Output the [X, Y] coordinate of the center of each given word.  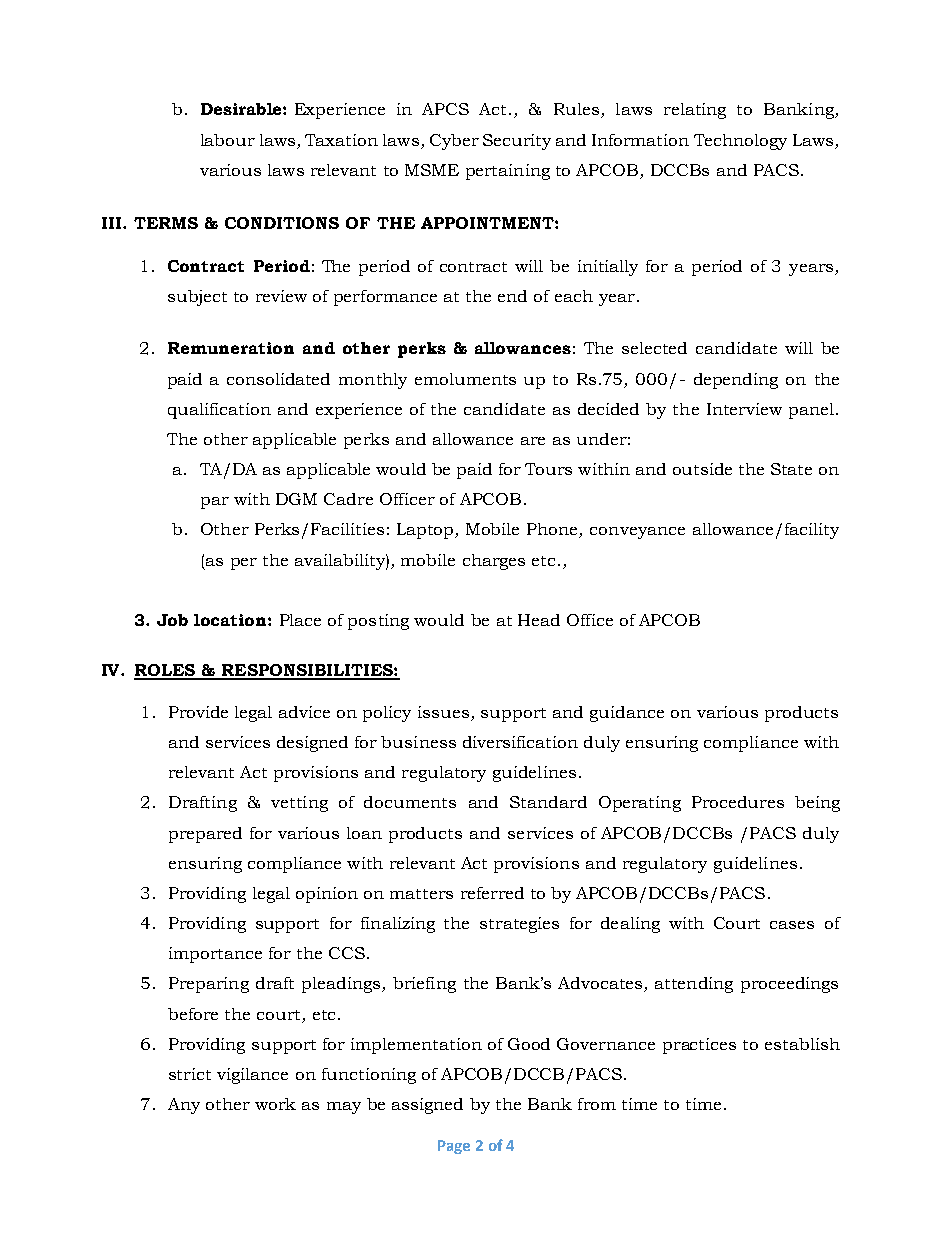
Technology [740, 142]
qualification [219, 411]
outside [702, 469]
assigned [427, 1106]
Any [184, 1106]
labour [228, 140]
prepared [205, 835]
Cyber [454, 142]
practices [699, 1046]
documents [410, 802]
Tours [548, 469]
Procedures [738, 802]
